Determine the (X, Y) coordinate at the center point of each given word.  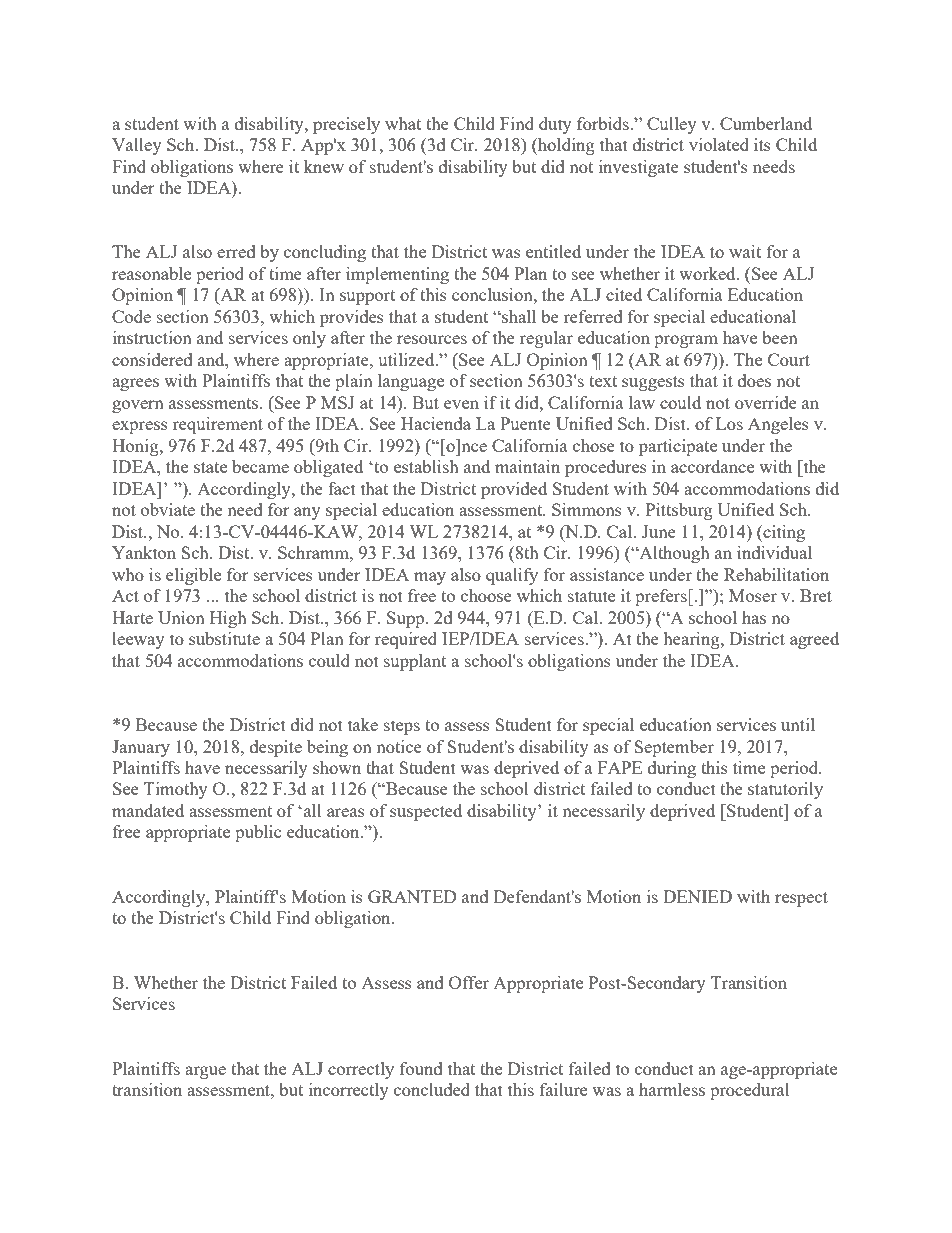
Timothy (176, 790)
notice (399, 746)
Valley (137, 146)
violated (719, 144)
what (403, 123)
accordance (712, 466)
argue (205, 1072)
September (674, 748)
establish (426, 466)
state (210, 467)
